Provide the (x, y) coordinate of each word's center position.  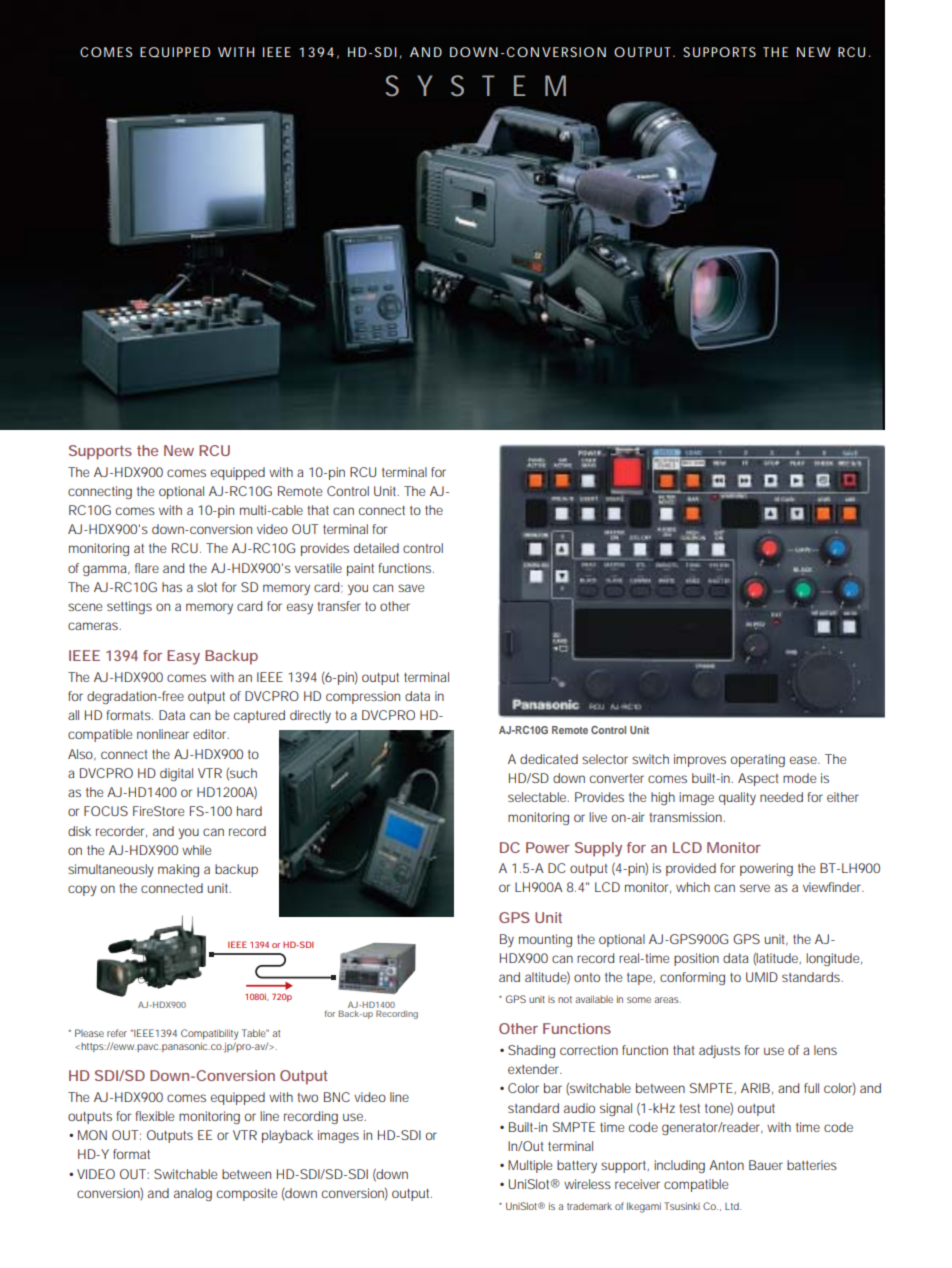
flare (147, 568)
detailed (376, 548)
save (411, 588)
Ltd (733, 1206)
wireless (587, 1184)
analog (193, 1194)
